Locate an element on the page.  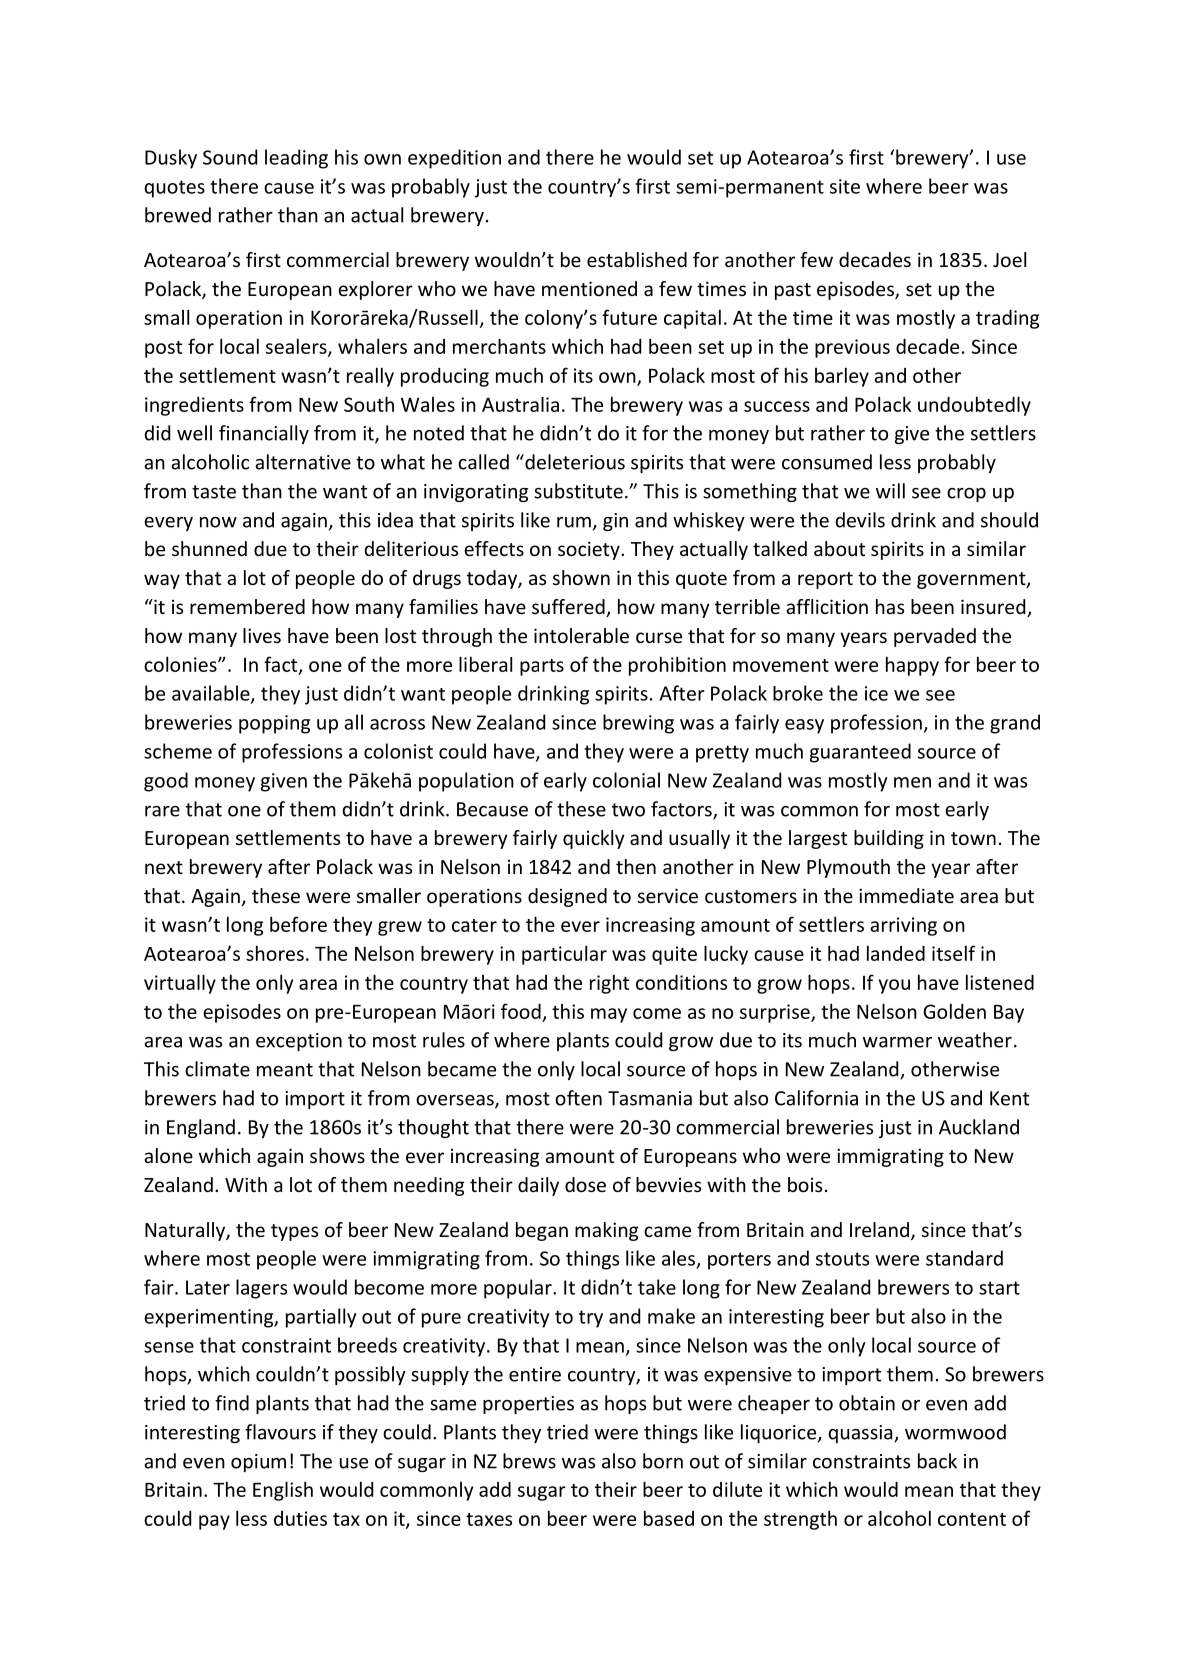
next is located at coordinates (164, 867).
